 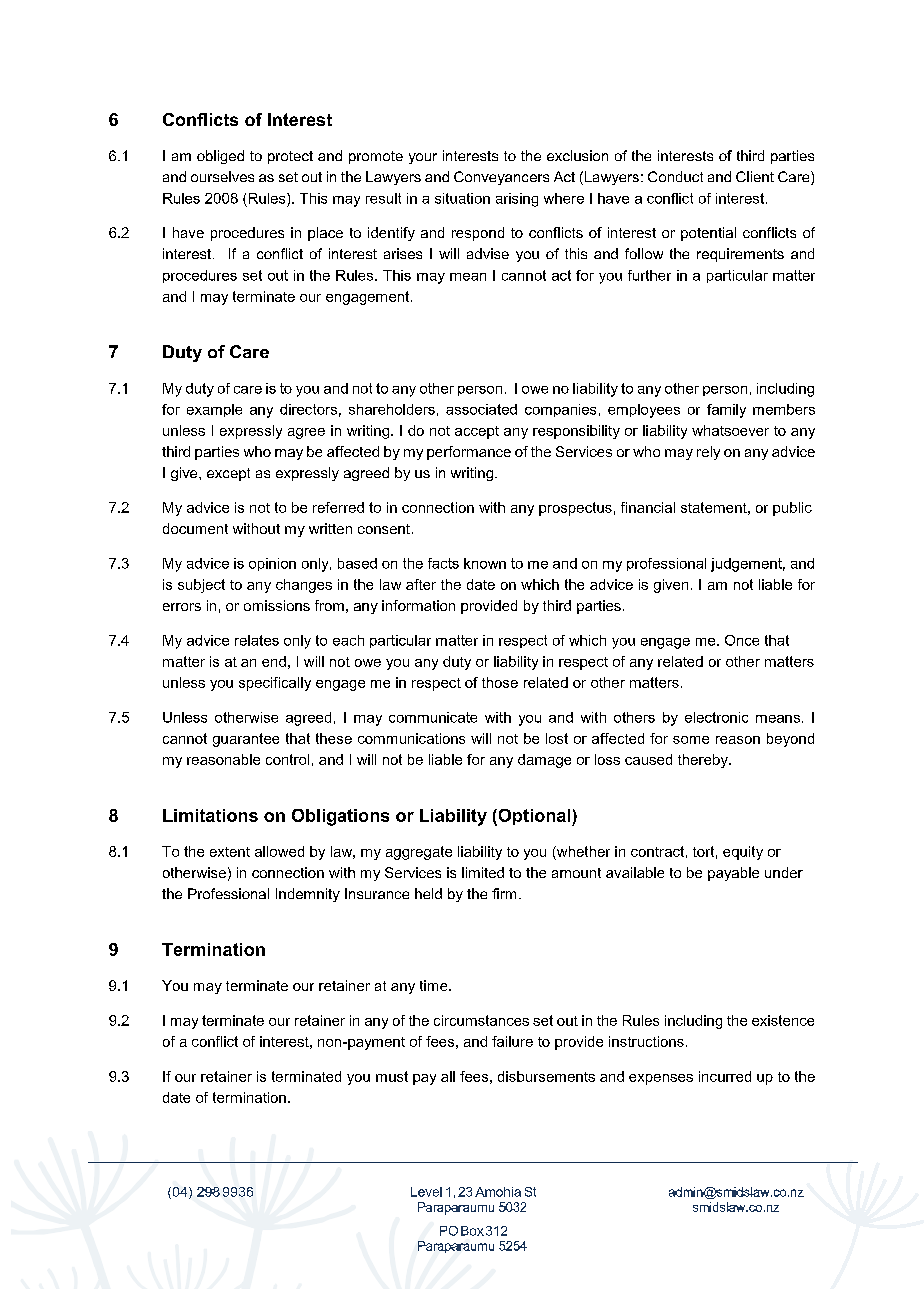 What do you see at coordinates (214, 410) in the screenshot?
I see `example` at bounding box center [214, 410].
